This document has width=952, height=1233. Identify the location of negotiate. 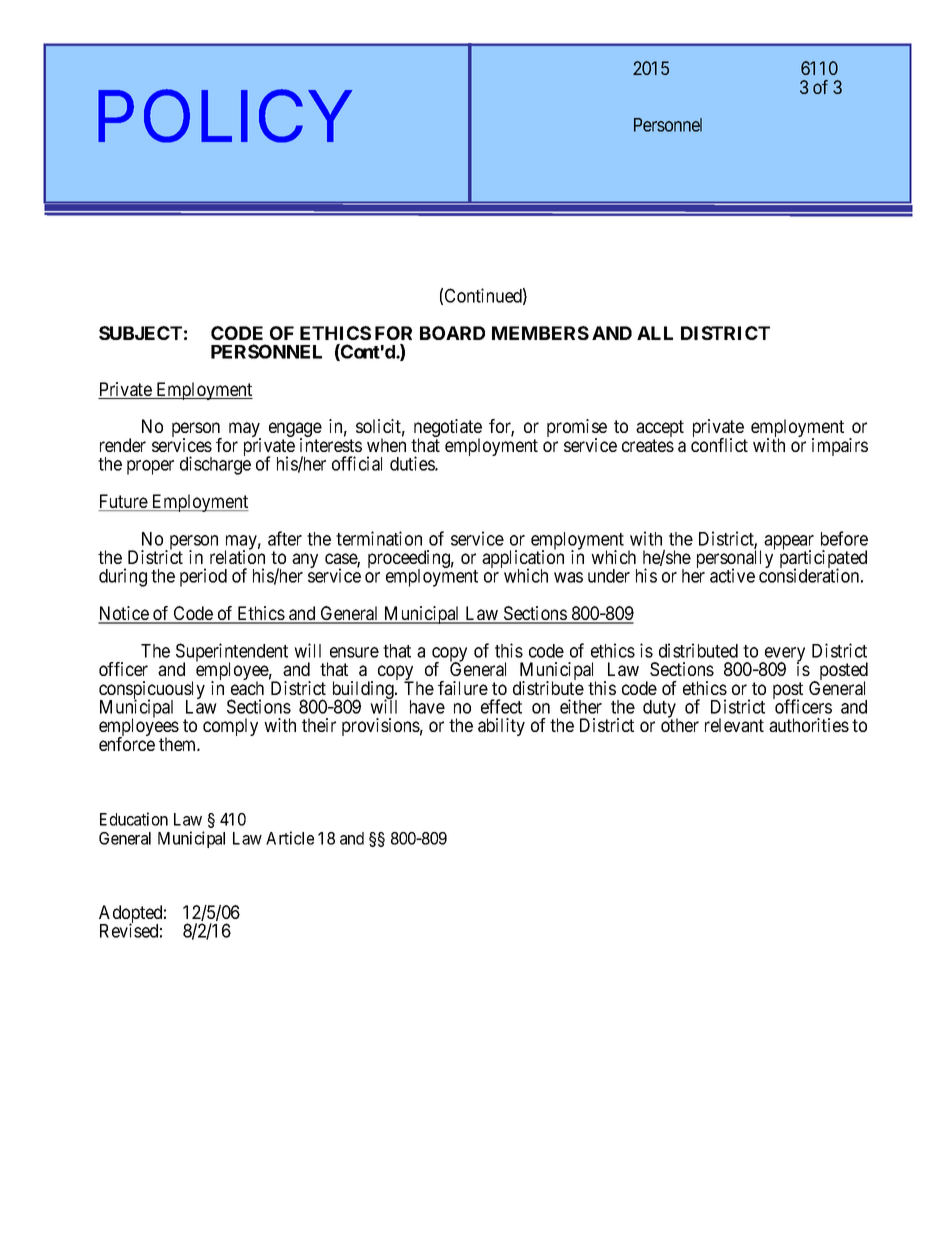
(447, 429).
